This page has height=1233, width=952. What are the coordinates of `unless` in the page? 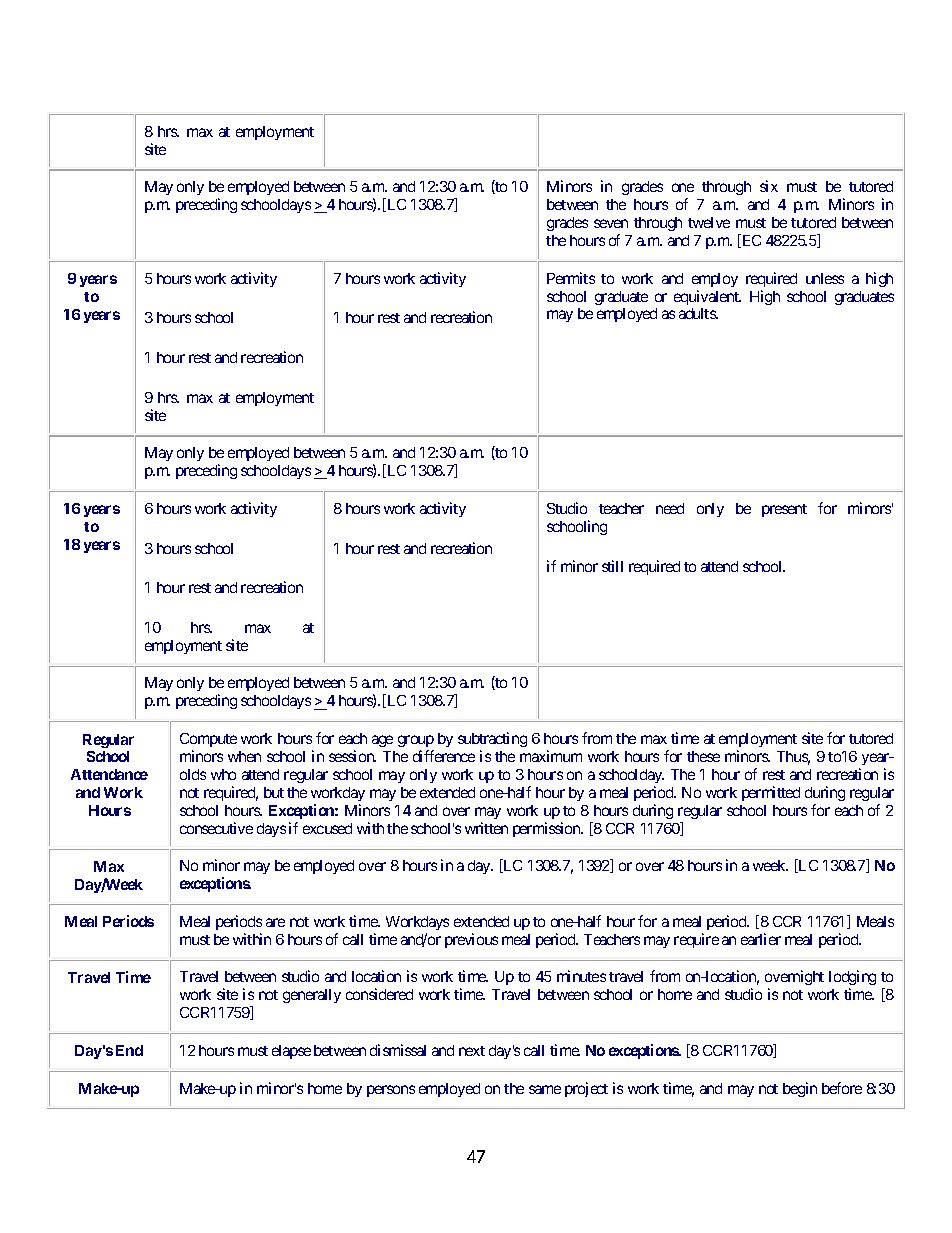 It's located at (825, 278).
